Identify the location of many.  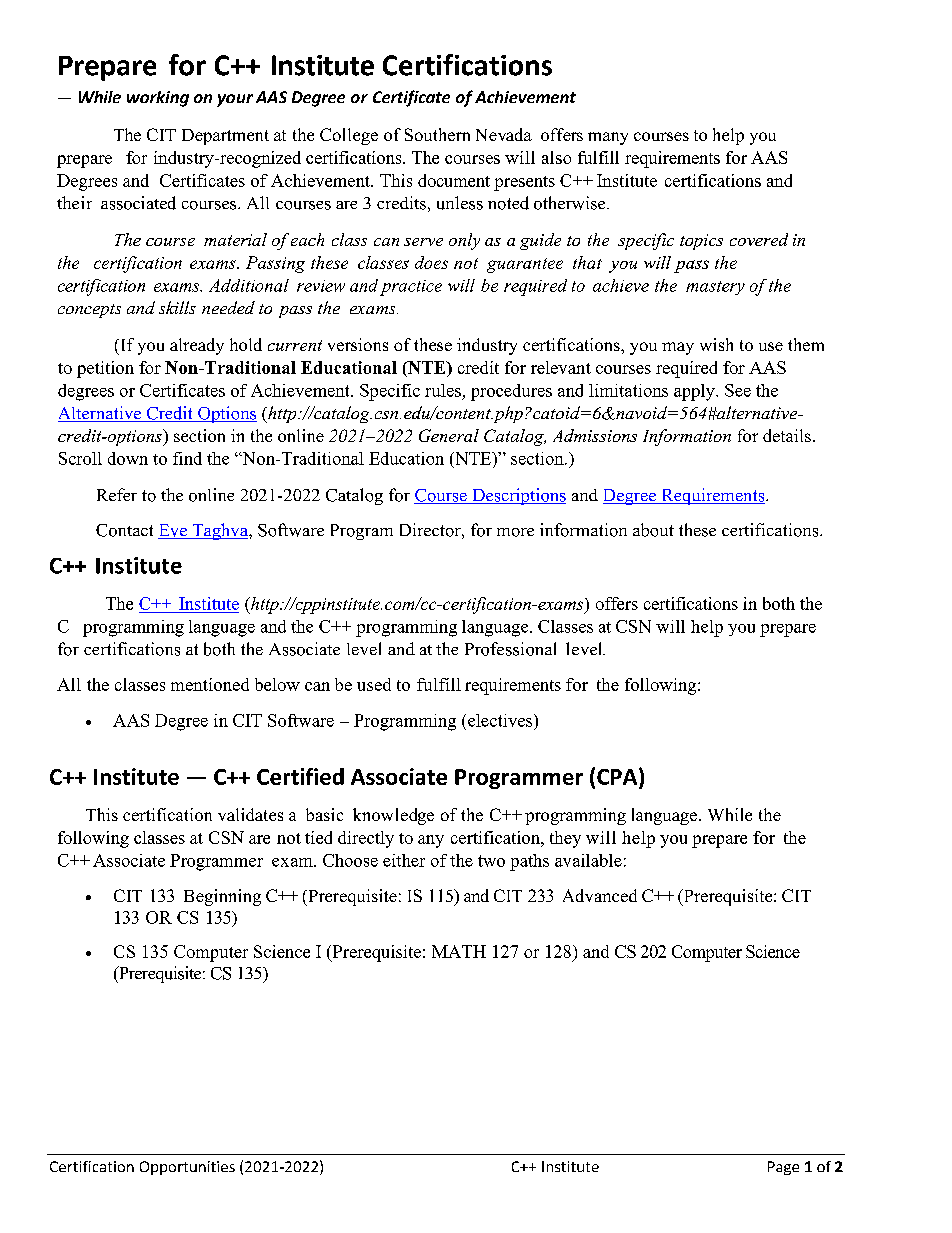
(608, 138).
